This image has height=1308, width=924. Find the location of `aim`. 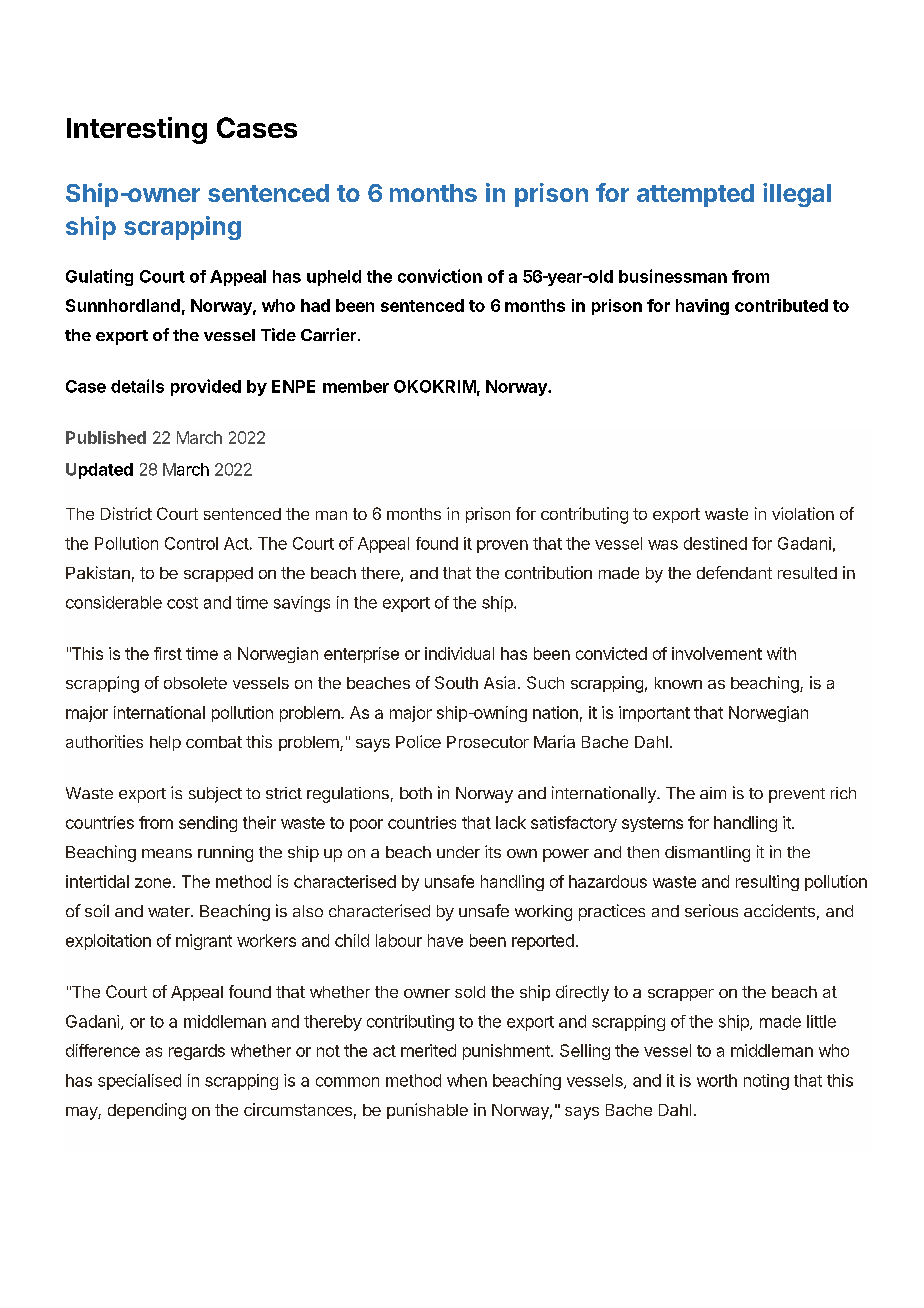

aim is located at coordinates (713, 793).
